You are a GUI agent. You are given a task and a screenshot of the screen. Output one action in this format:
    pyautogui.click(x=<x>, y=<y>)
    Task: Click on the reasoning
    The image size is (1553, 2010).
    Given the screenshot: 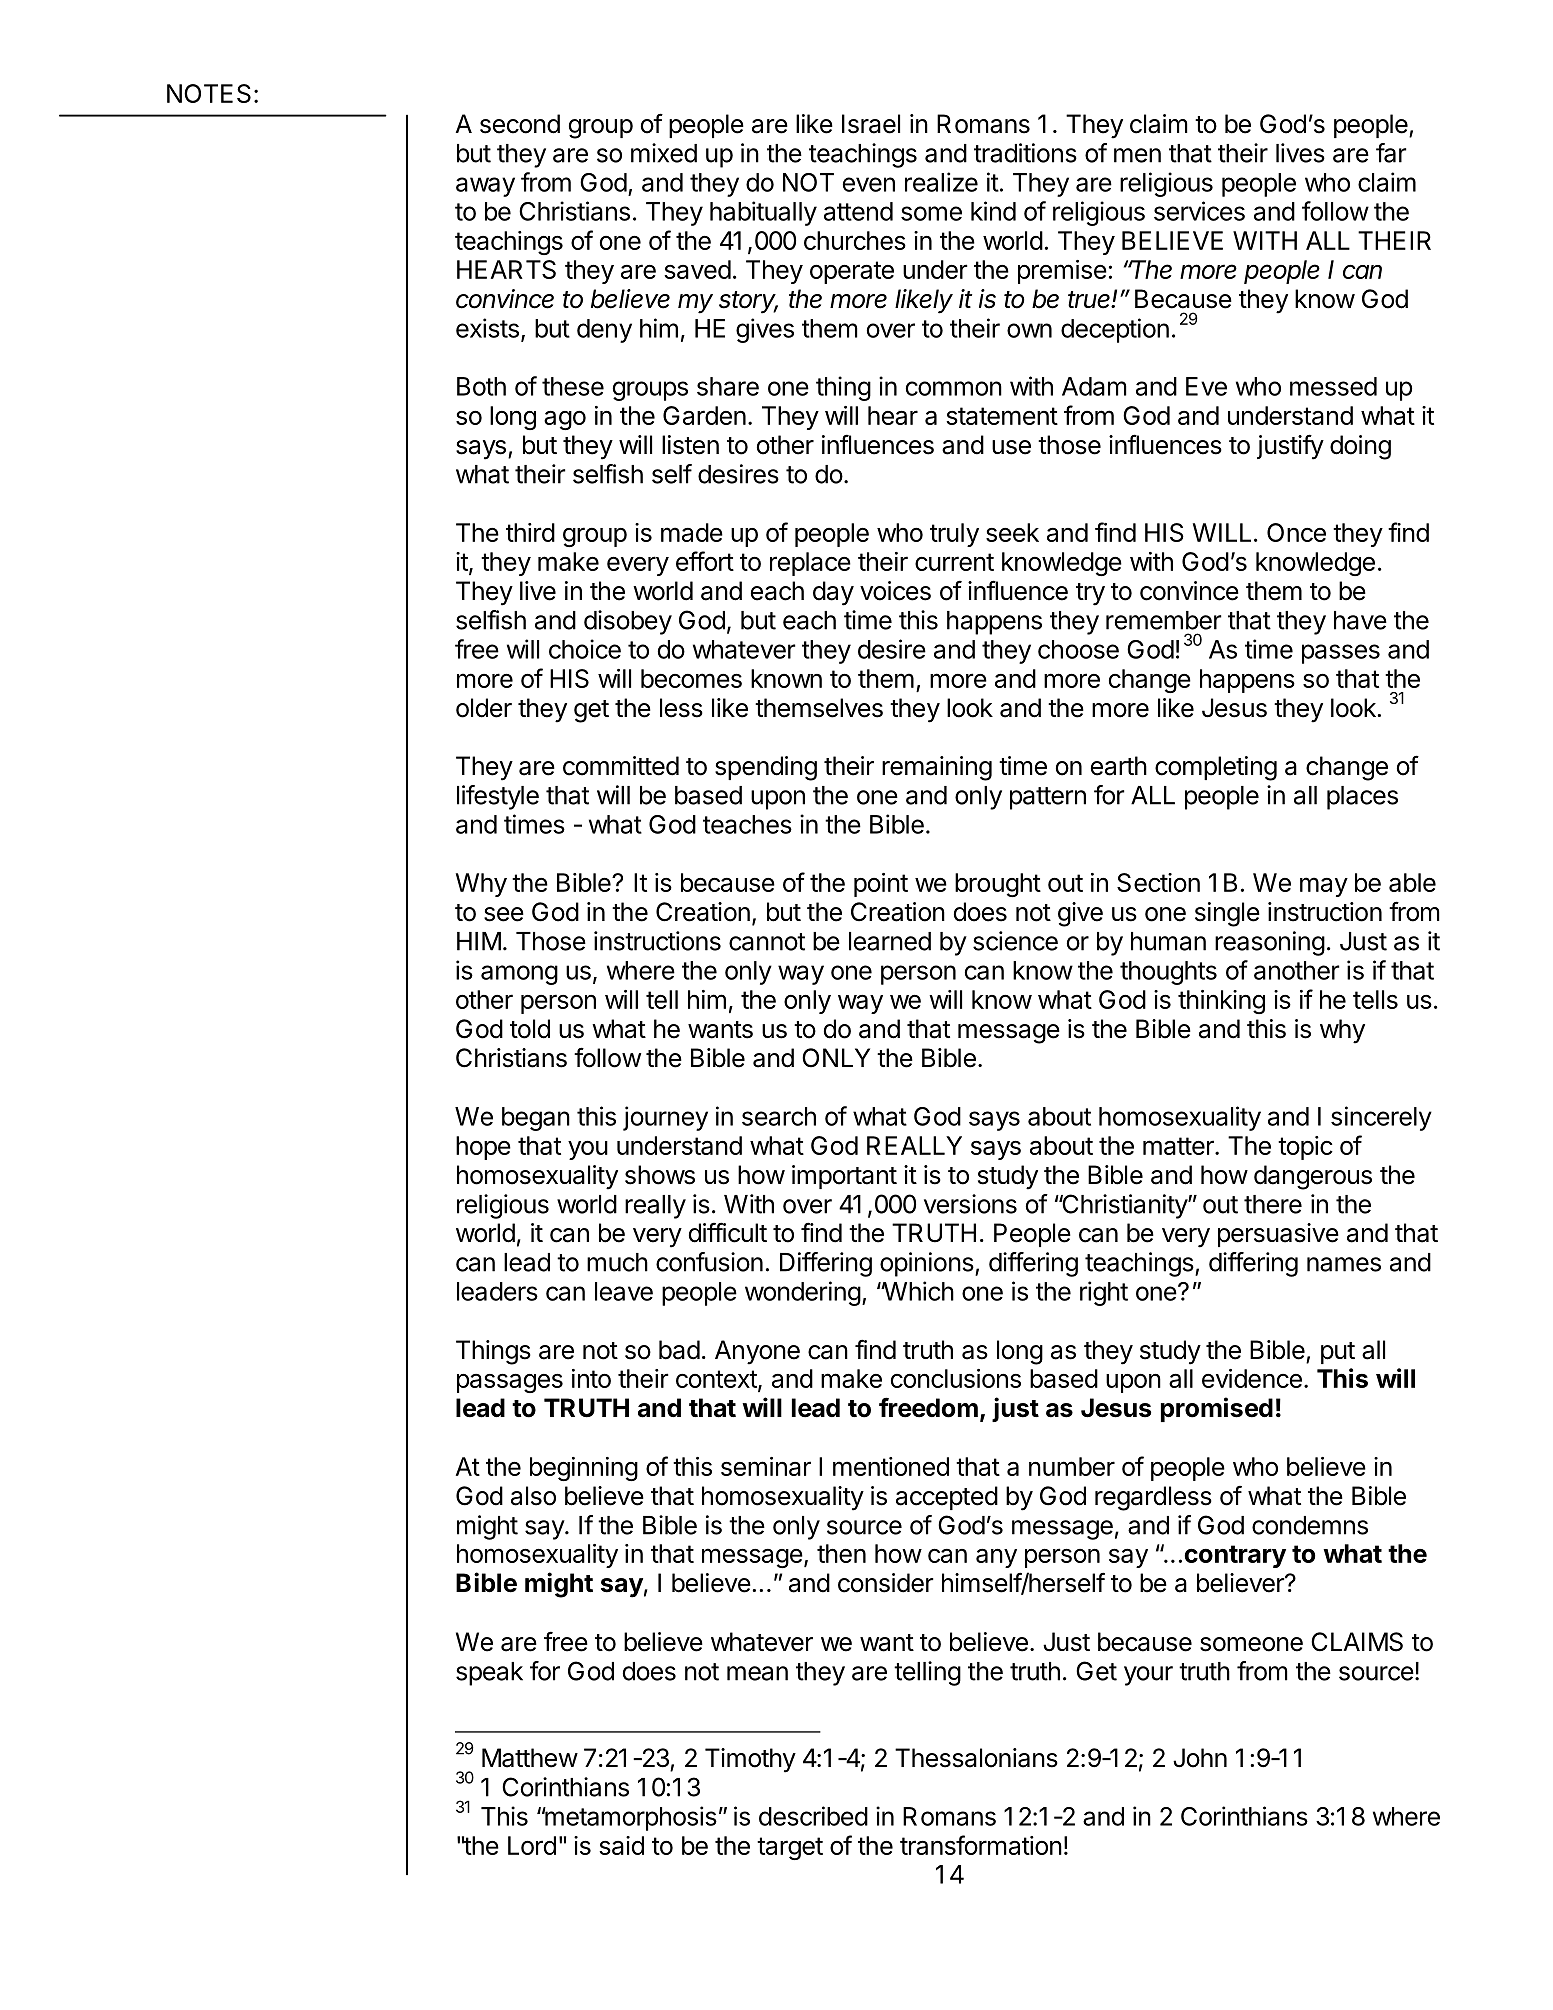 What is the action you would take?
    pyautogui.click(x=1270, y=943)
